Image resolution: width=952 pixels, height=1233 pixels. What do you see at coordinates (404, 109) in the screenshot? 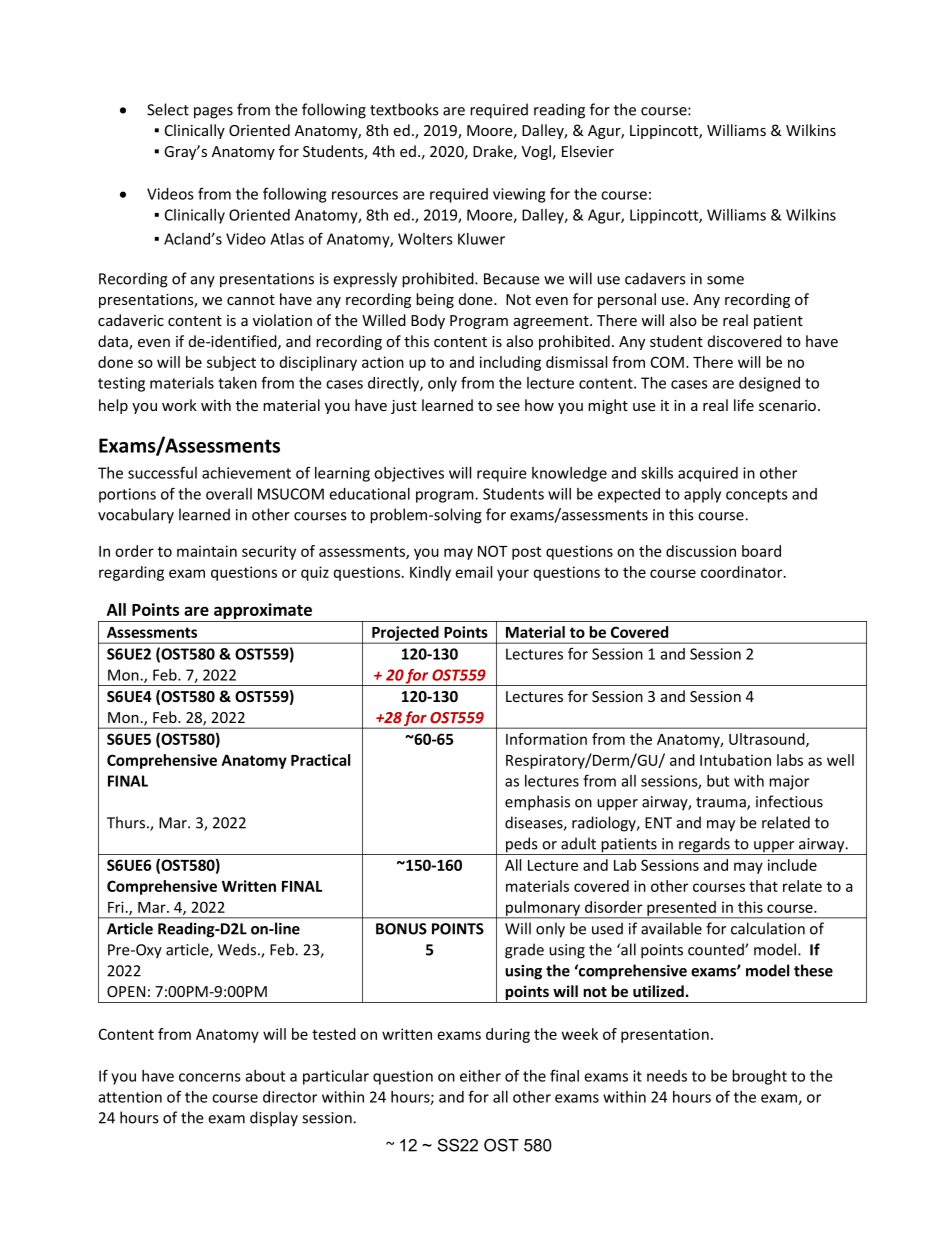
I see `textbooks` at bounding box center [404, 109].
